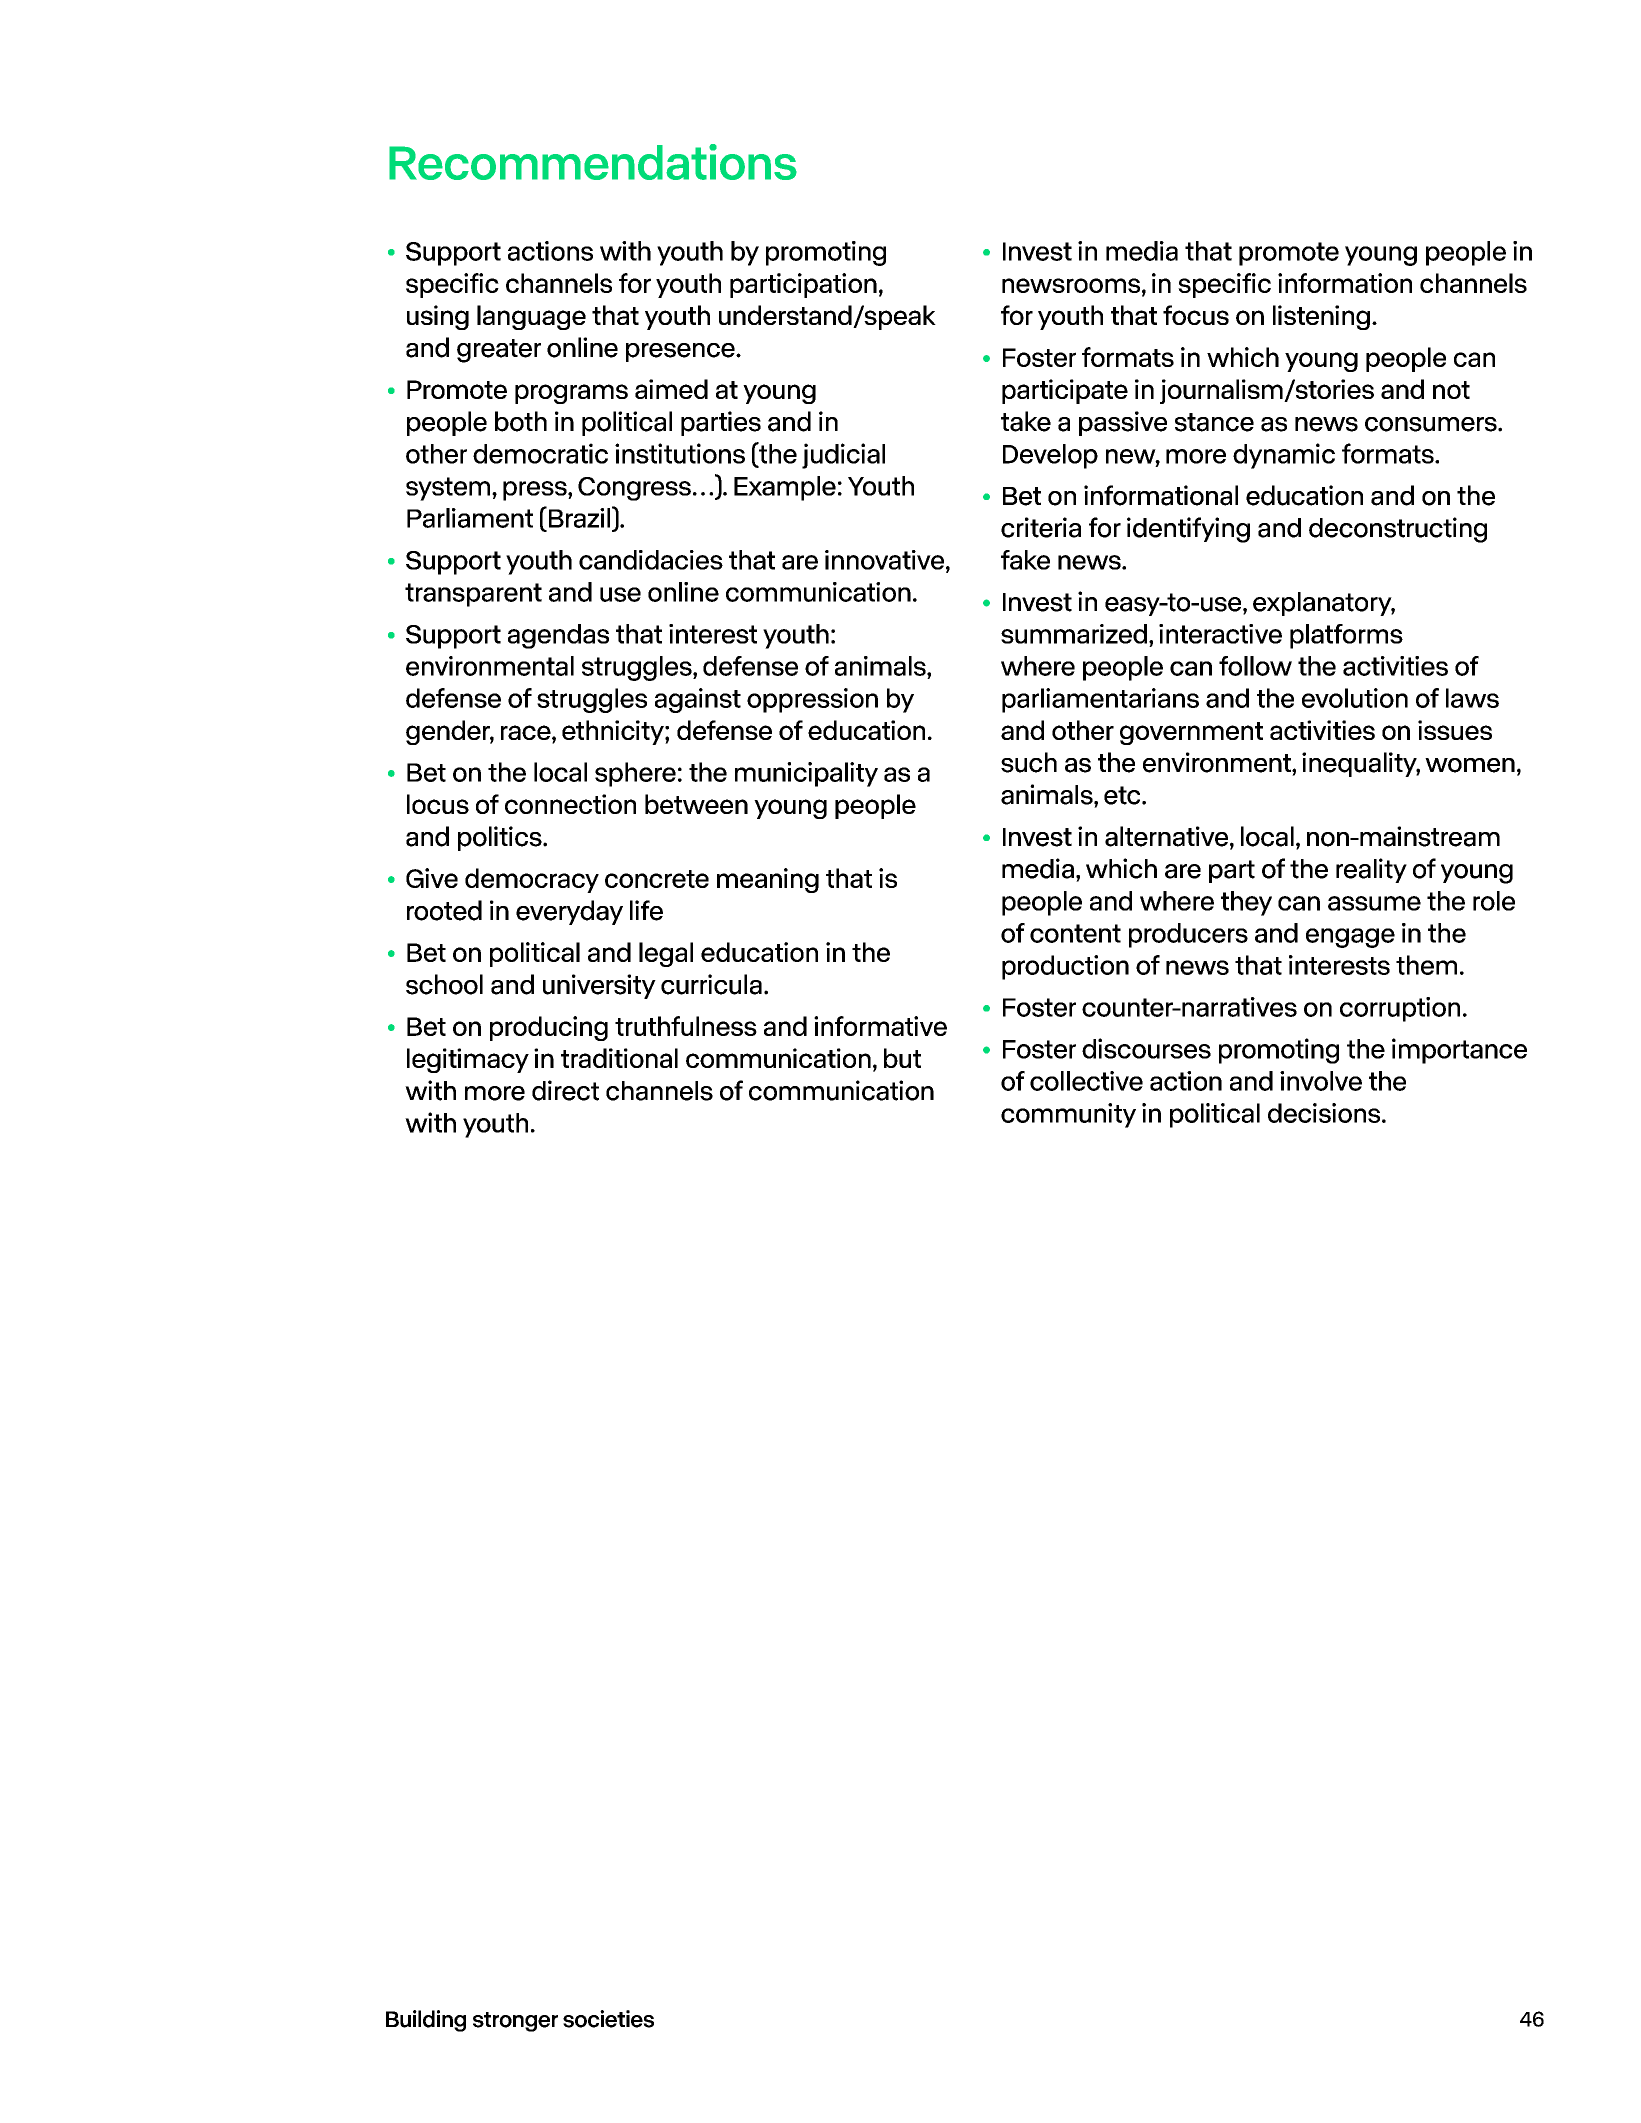 The width and height of the document is (1641, 2123). Describe the element at coordinates (1470, 765) in the document. I see `women` at that location.
